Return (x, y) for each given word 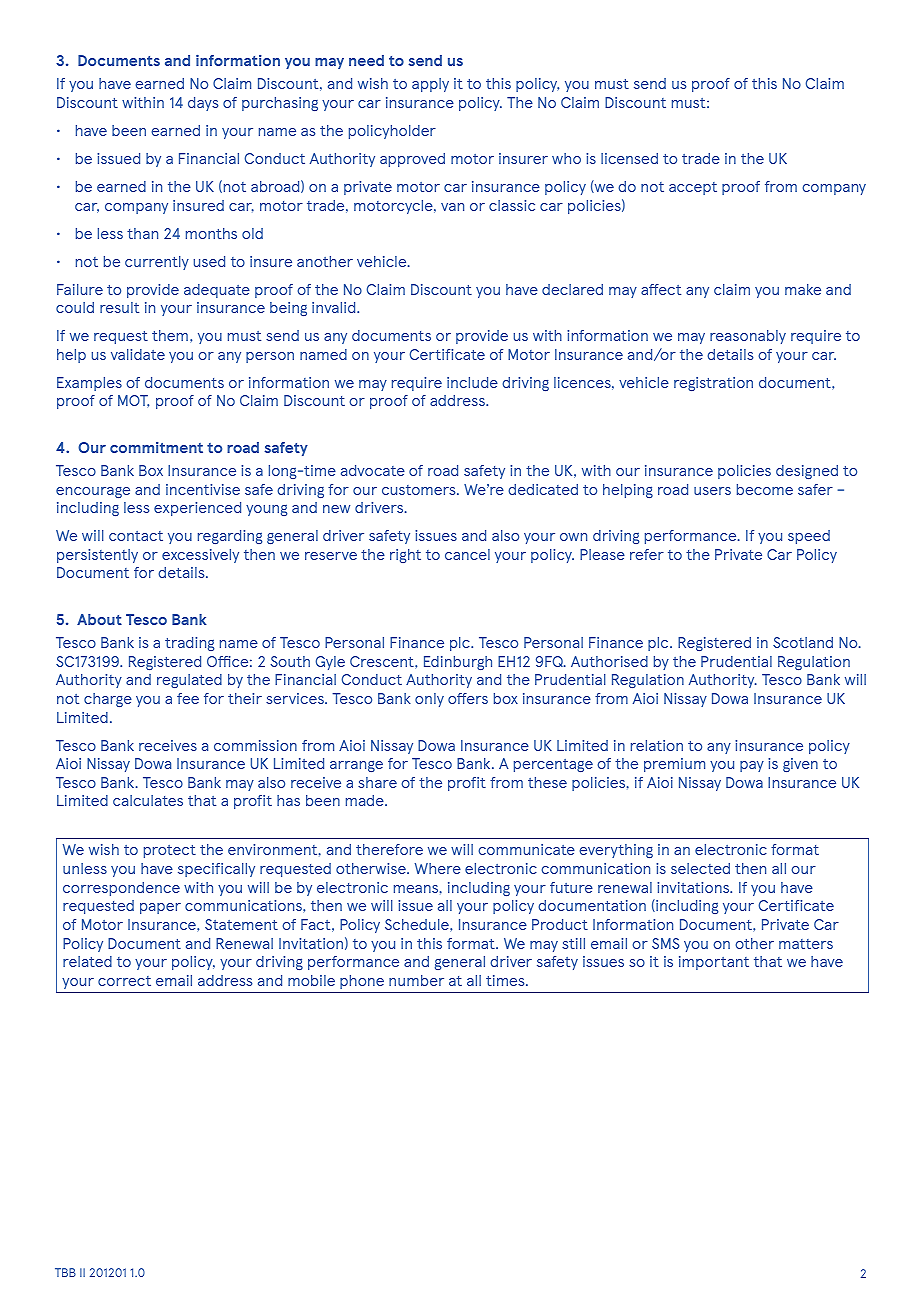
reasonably (748, 337)
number (416, 980)
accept (693, 188)
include (472, 382)
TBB (65, 1272)
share (377, 782)
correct (124, 981)
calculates (148, 800)
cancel (467, 554)
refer (647, 554)
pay (752, 766)
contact (136, 536)
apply (430, 85)
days (203, 104)
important (714, 963)
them (170, 335)
